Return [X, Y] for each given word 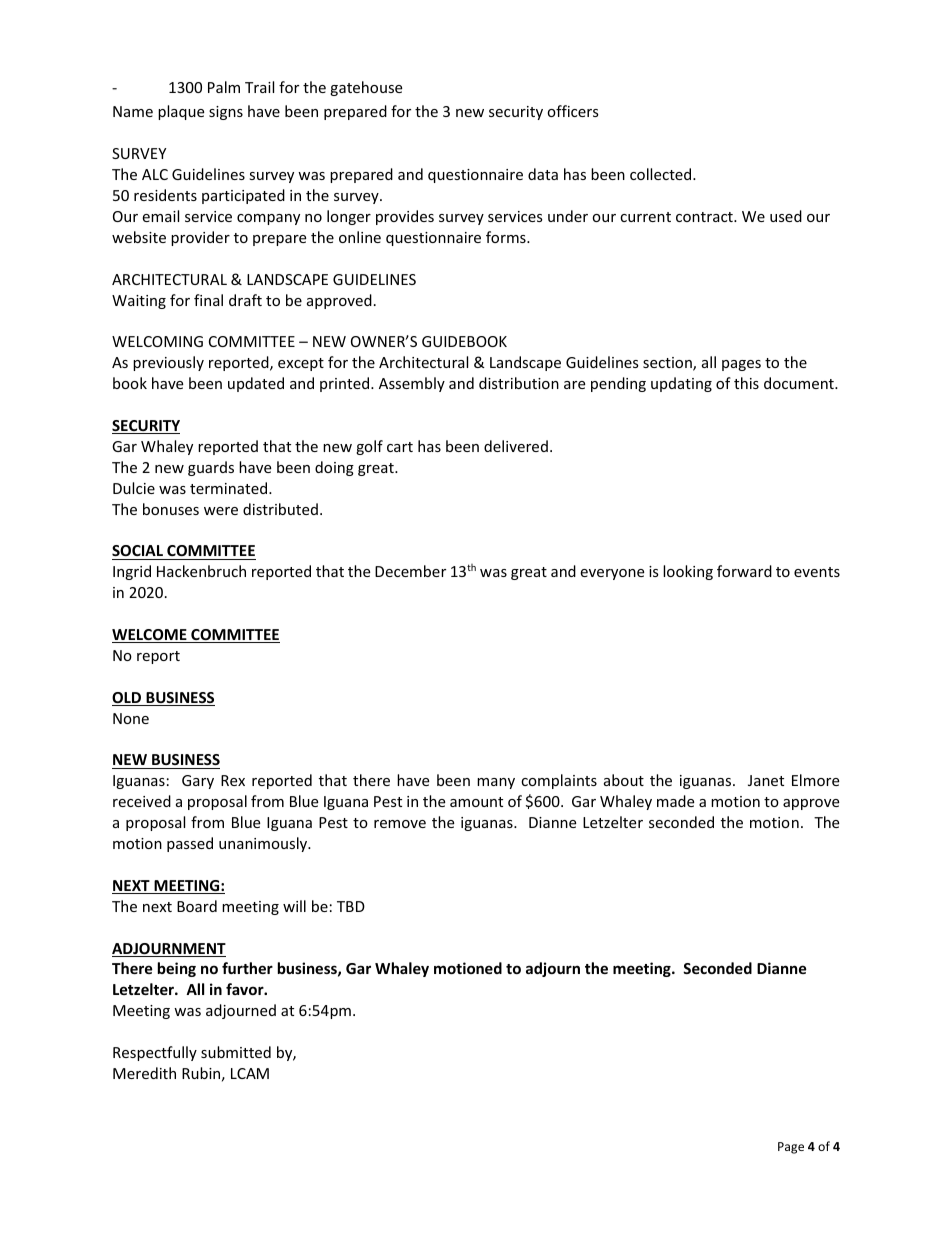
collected [662, 174]
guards [211, 468]
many [496, 783]
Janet [766, 780]
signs [226, 113]
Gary [198, 782]
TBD [351, 906]
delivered [516, 446]
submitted [236, 1052]
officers [573, 111]
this [746, 383]
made [675, 801]
